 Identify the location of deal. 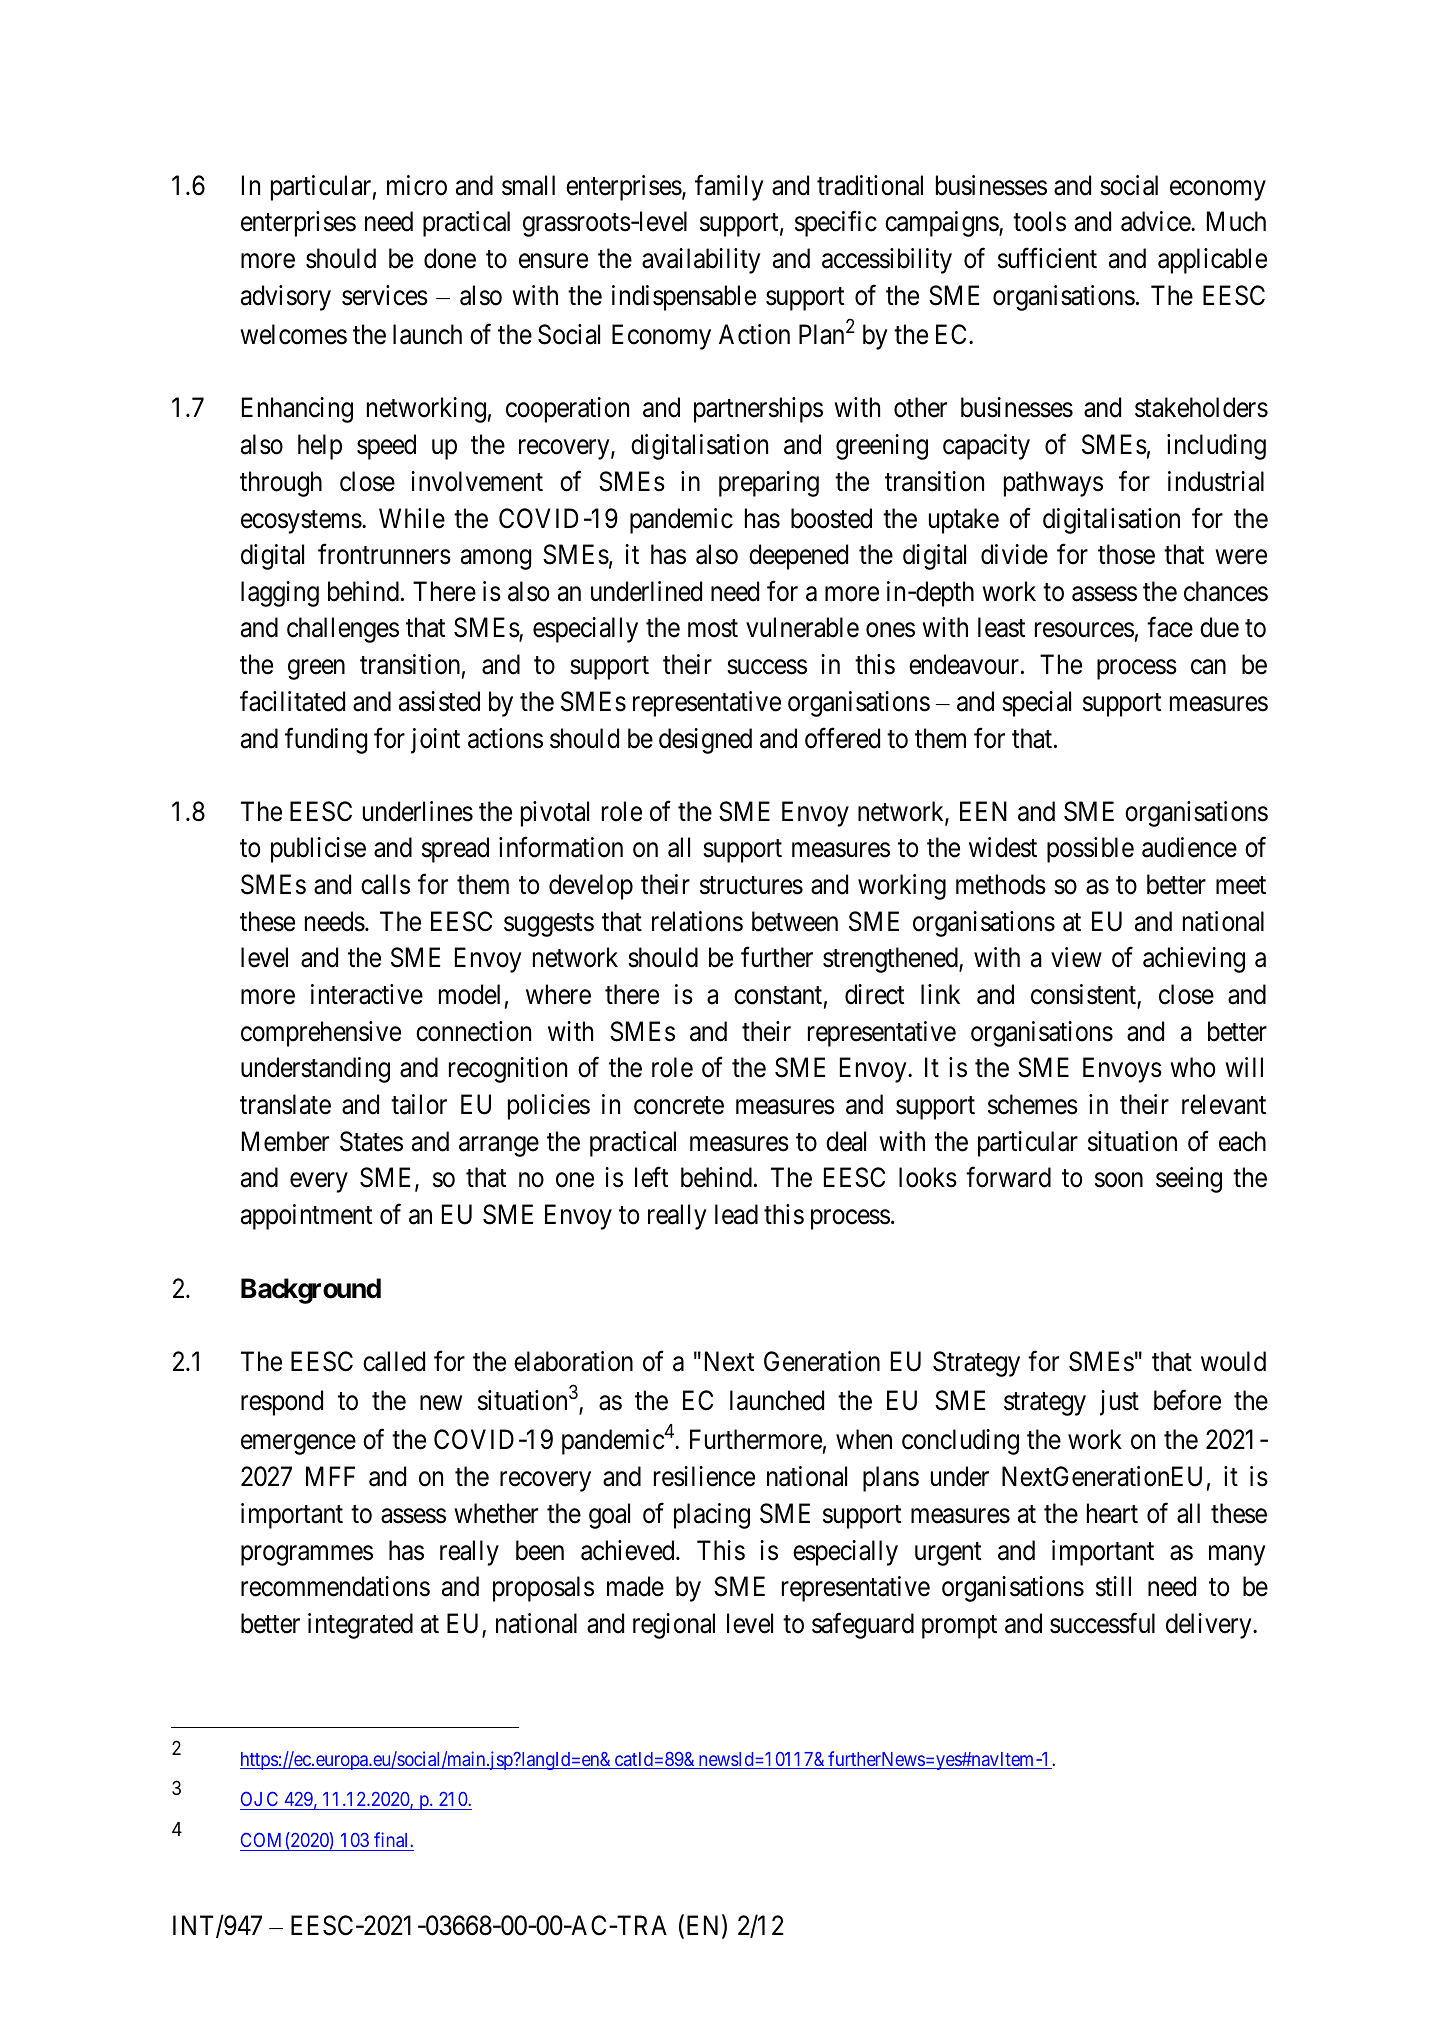
(846, 1141).
